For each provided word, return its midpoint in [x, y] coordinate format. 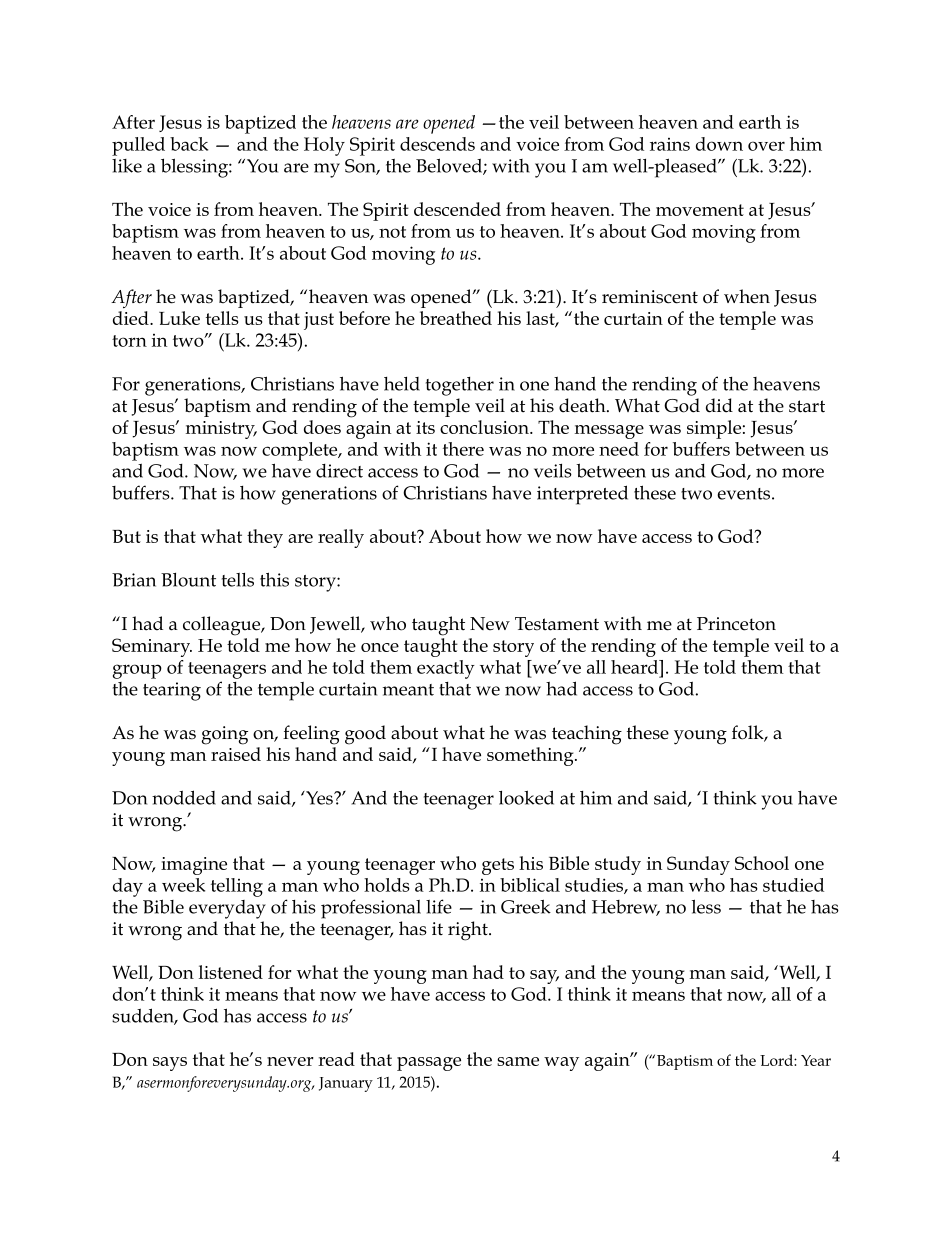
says [170, 1064]
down [719, 144]
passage [429, 1064]
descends [437, 144]
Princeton [736, 624]
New [490, 624]
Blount [188, 580]
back [189, 144]
